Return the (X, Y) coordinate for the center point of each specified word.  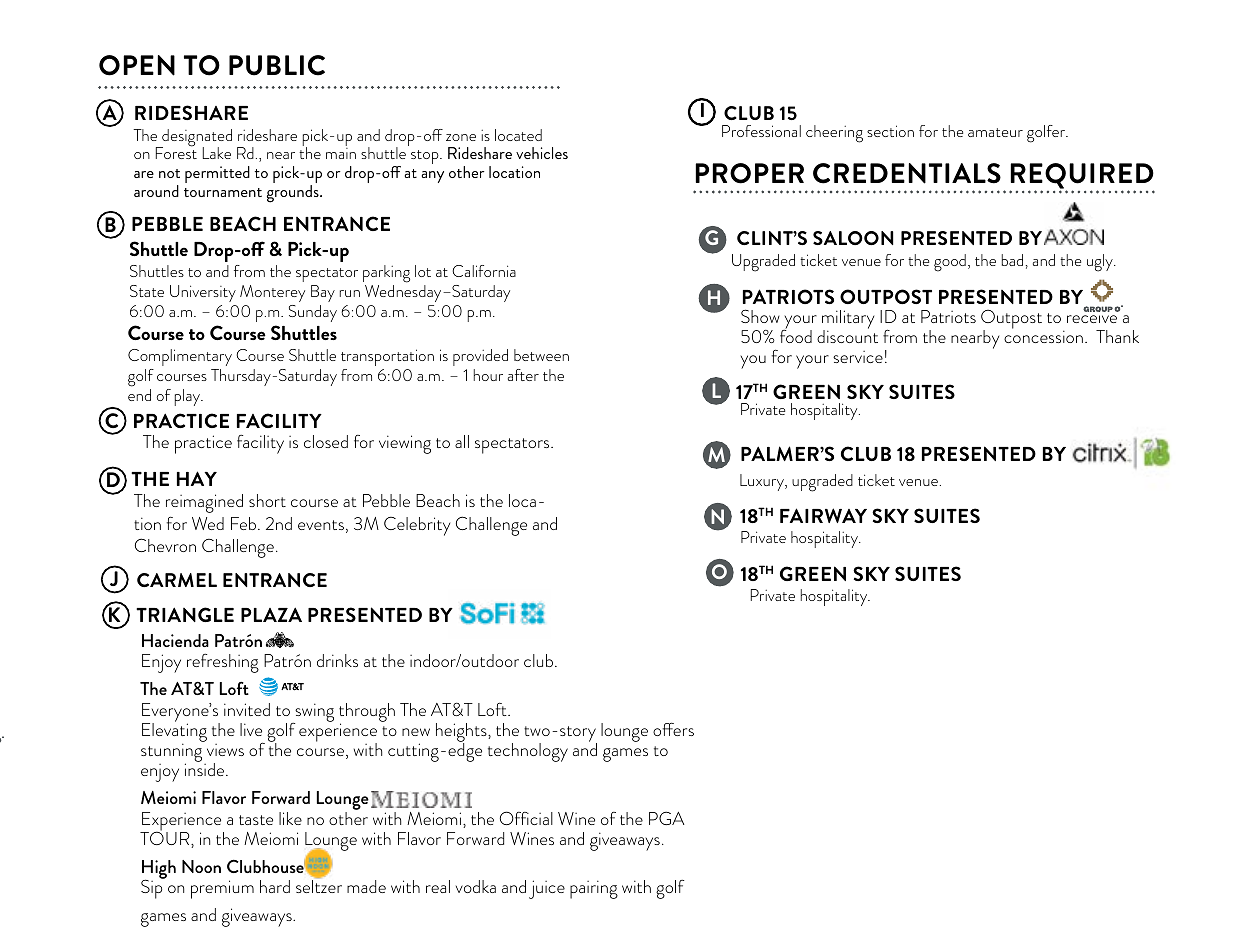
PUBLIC (277, 65)
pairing (594, 889)
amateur (995, 132)
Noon (201, 866)
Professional (761, 131)
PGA (667, 818)
